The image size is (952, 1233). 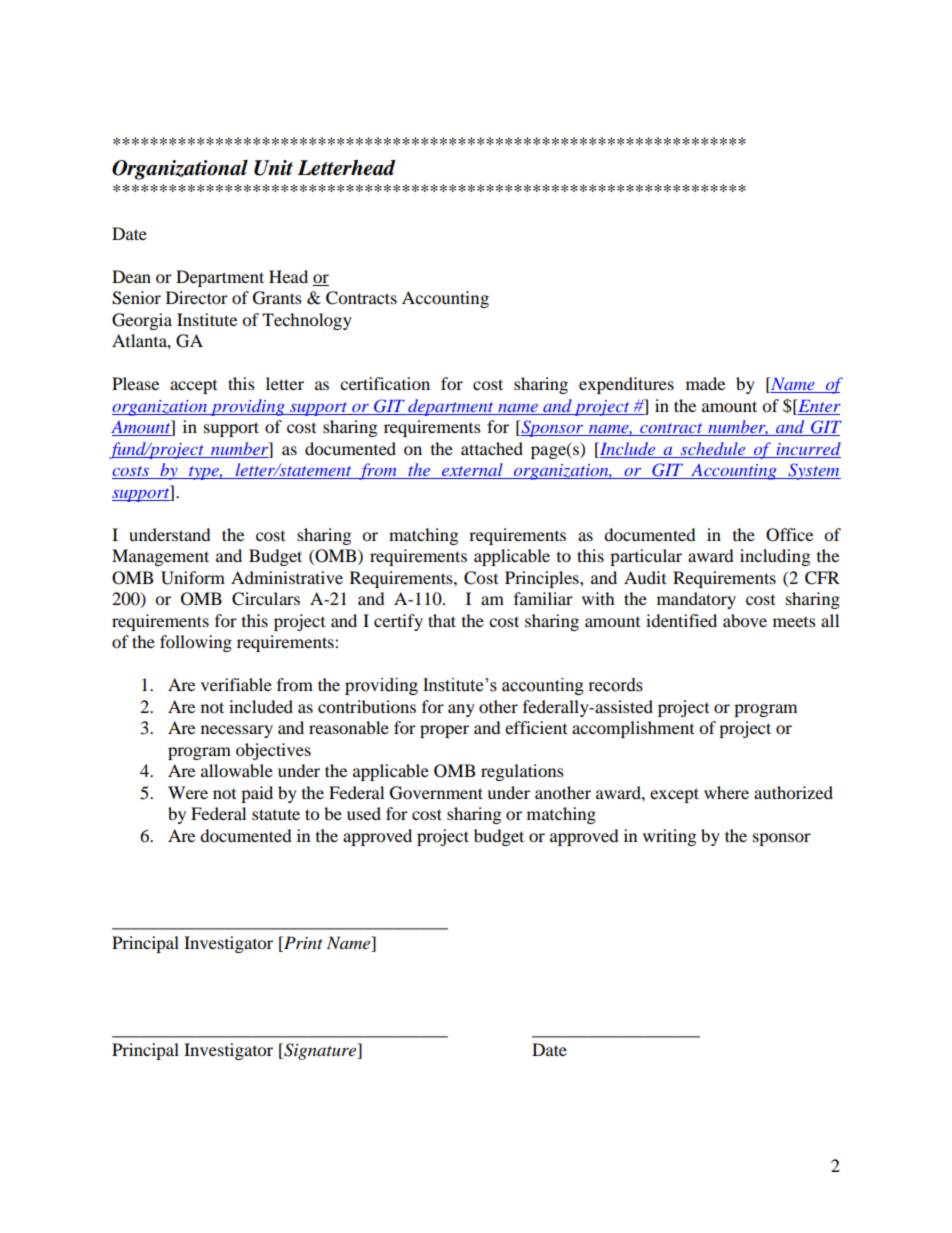 I want to click on Signature, so click(x=320, y=1051).
